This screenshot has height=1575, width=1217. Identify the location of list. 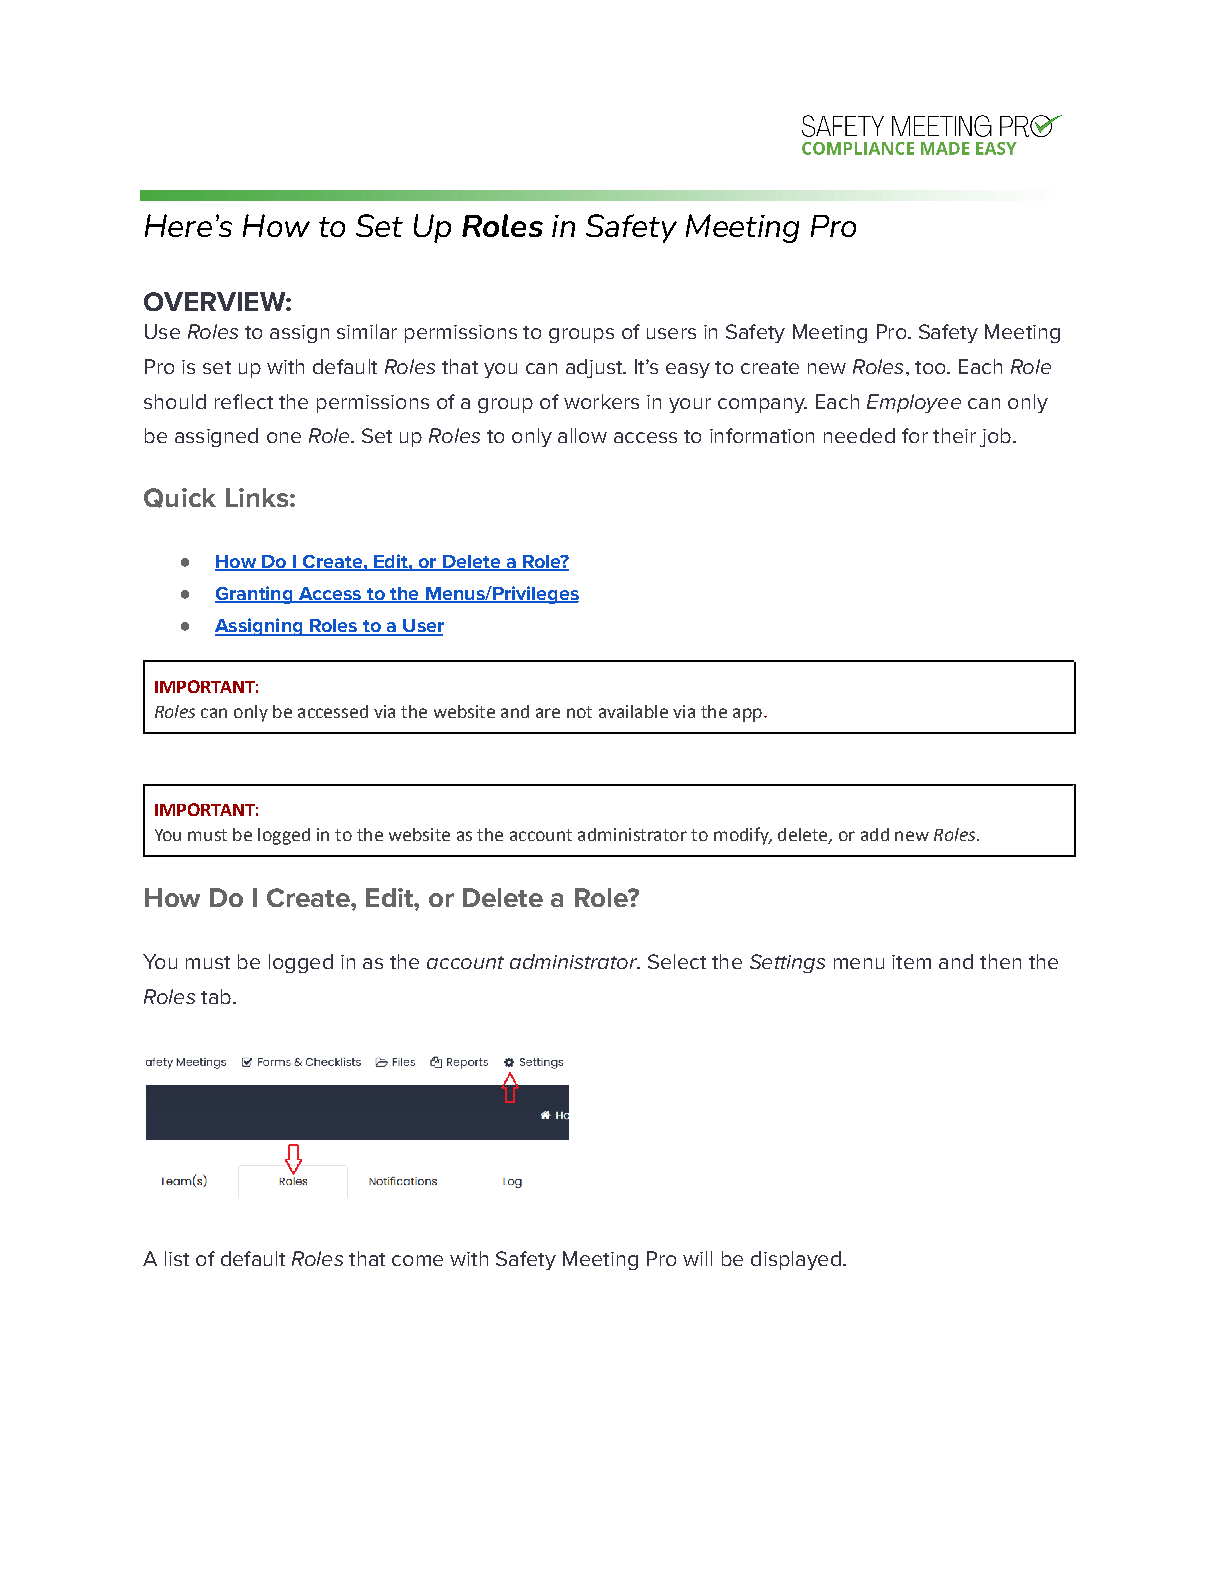
(177, 1258).
